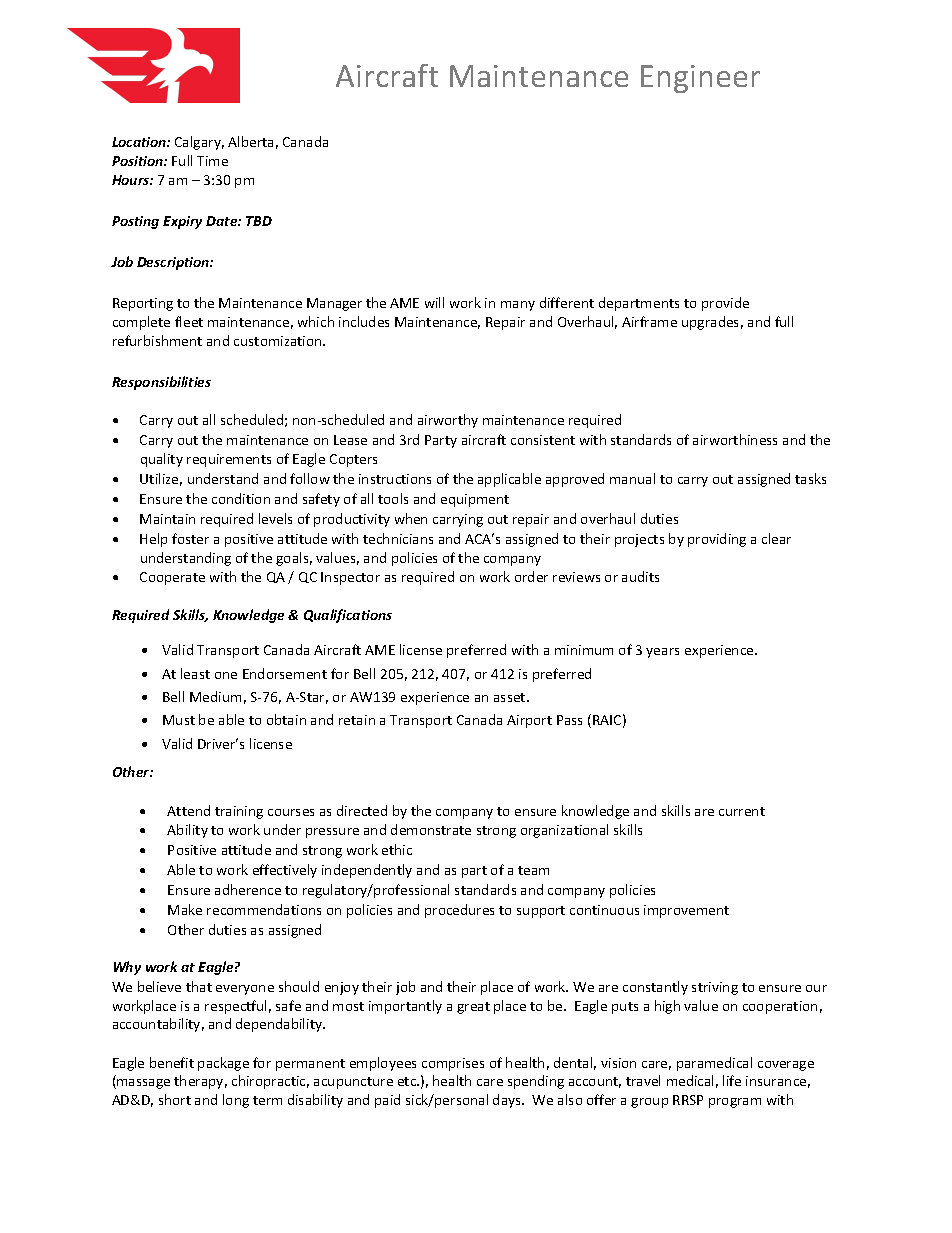 Image resolution: width=952 pixels, height=1233 pixels. What do you see at coordinates (448, 421) in the image?
I see `airworthy` at bounding box center [448, 421].
